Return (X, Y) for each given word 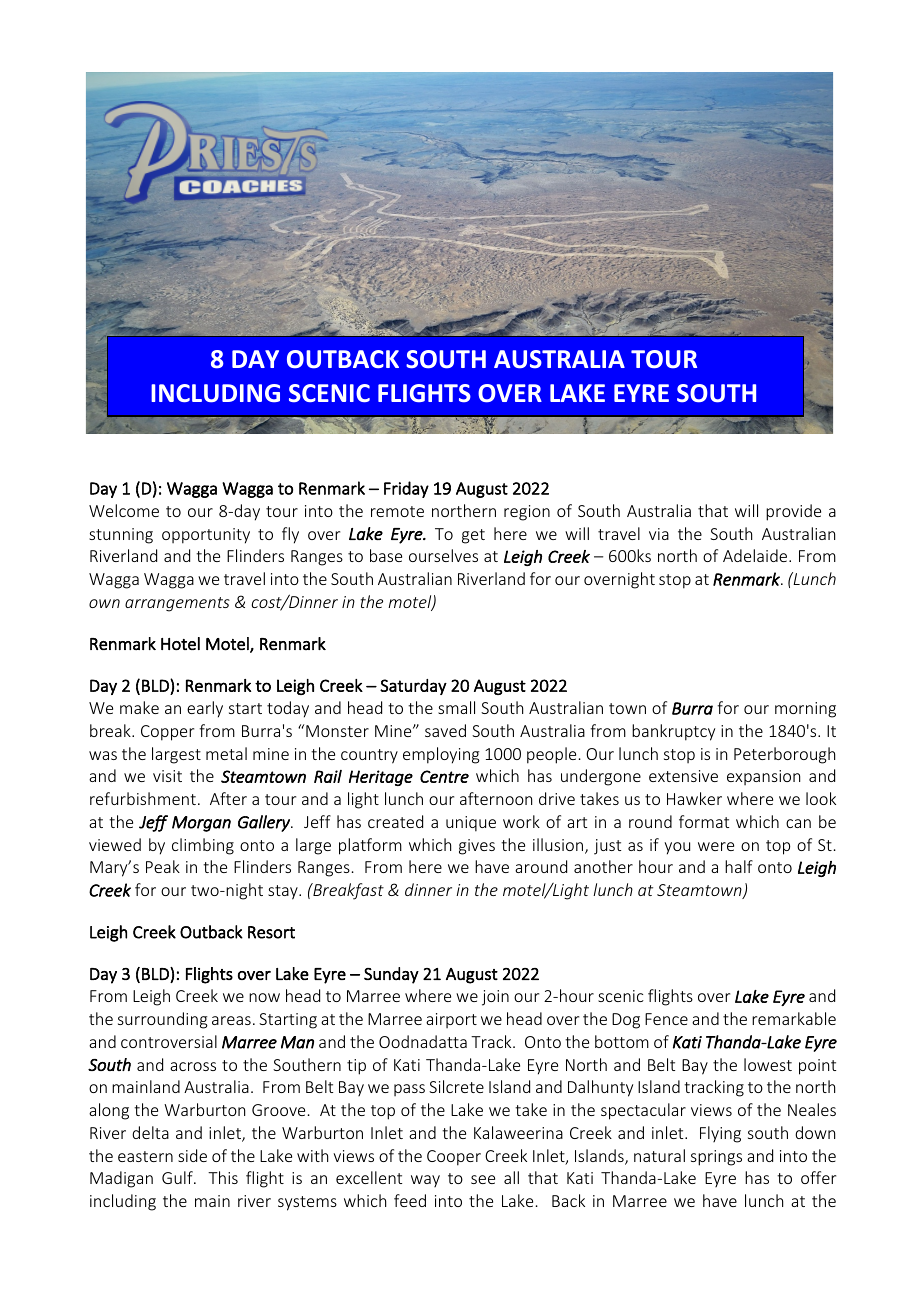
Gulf (178, 1177)
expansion (763, 777)
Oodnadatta (423, 1041)
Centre (444, 776)
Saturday (413, 687)
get (473, 536)
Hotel (180, 643)
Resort (271, 932)
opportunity (206, 536)
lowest (768, 1064)
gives (477, 847)
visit (167, 776)
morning (805, 710)
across (193, 1066)
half (739, 866)
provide (793, 512)
